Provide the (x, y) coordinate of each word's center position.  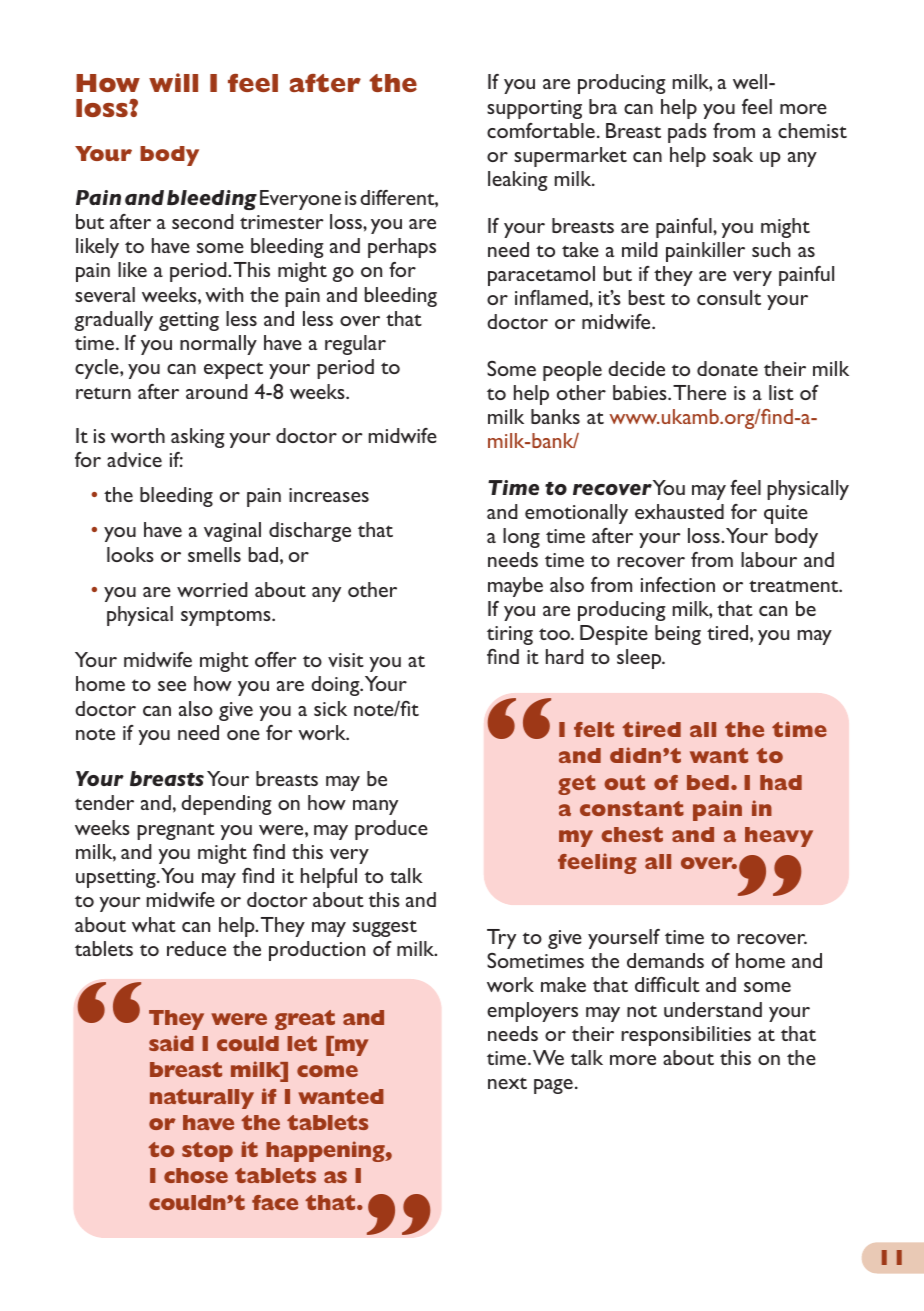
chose (196, 1175)
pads (687, 133)
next (507, 1083)
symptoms (227, 617)
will (173, 82)
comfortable (541, 130)
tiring (510, 635)
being (678, 635)
